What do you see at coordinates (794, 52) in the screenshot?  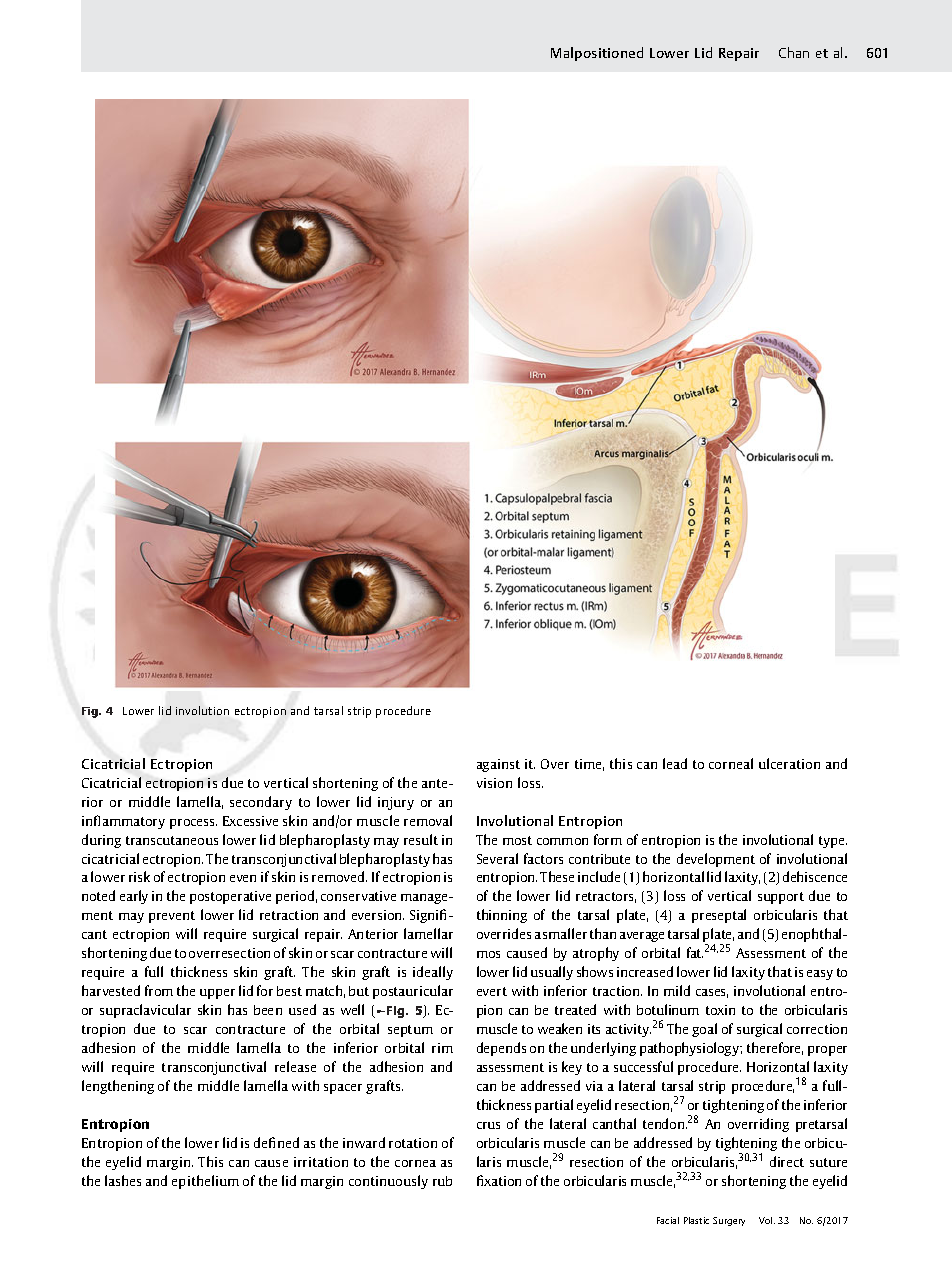 I see `Chan` at bounding box center [794, 52].
